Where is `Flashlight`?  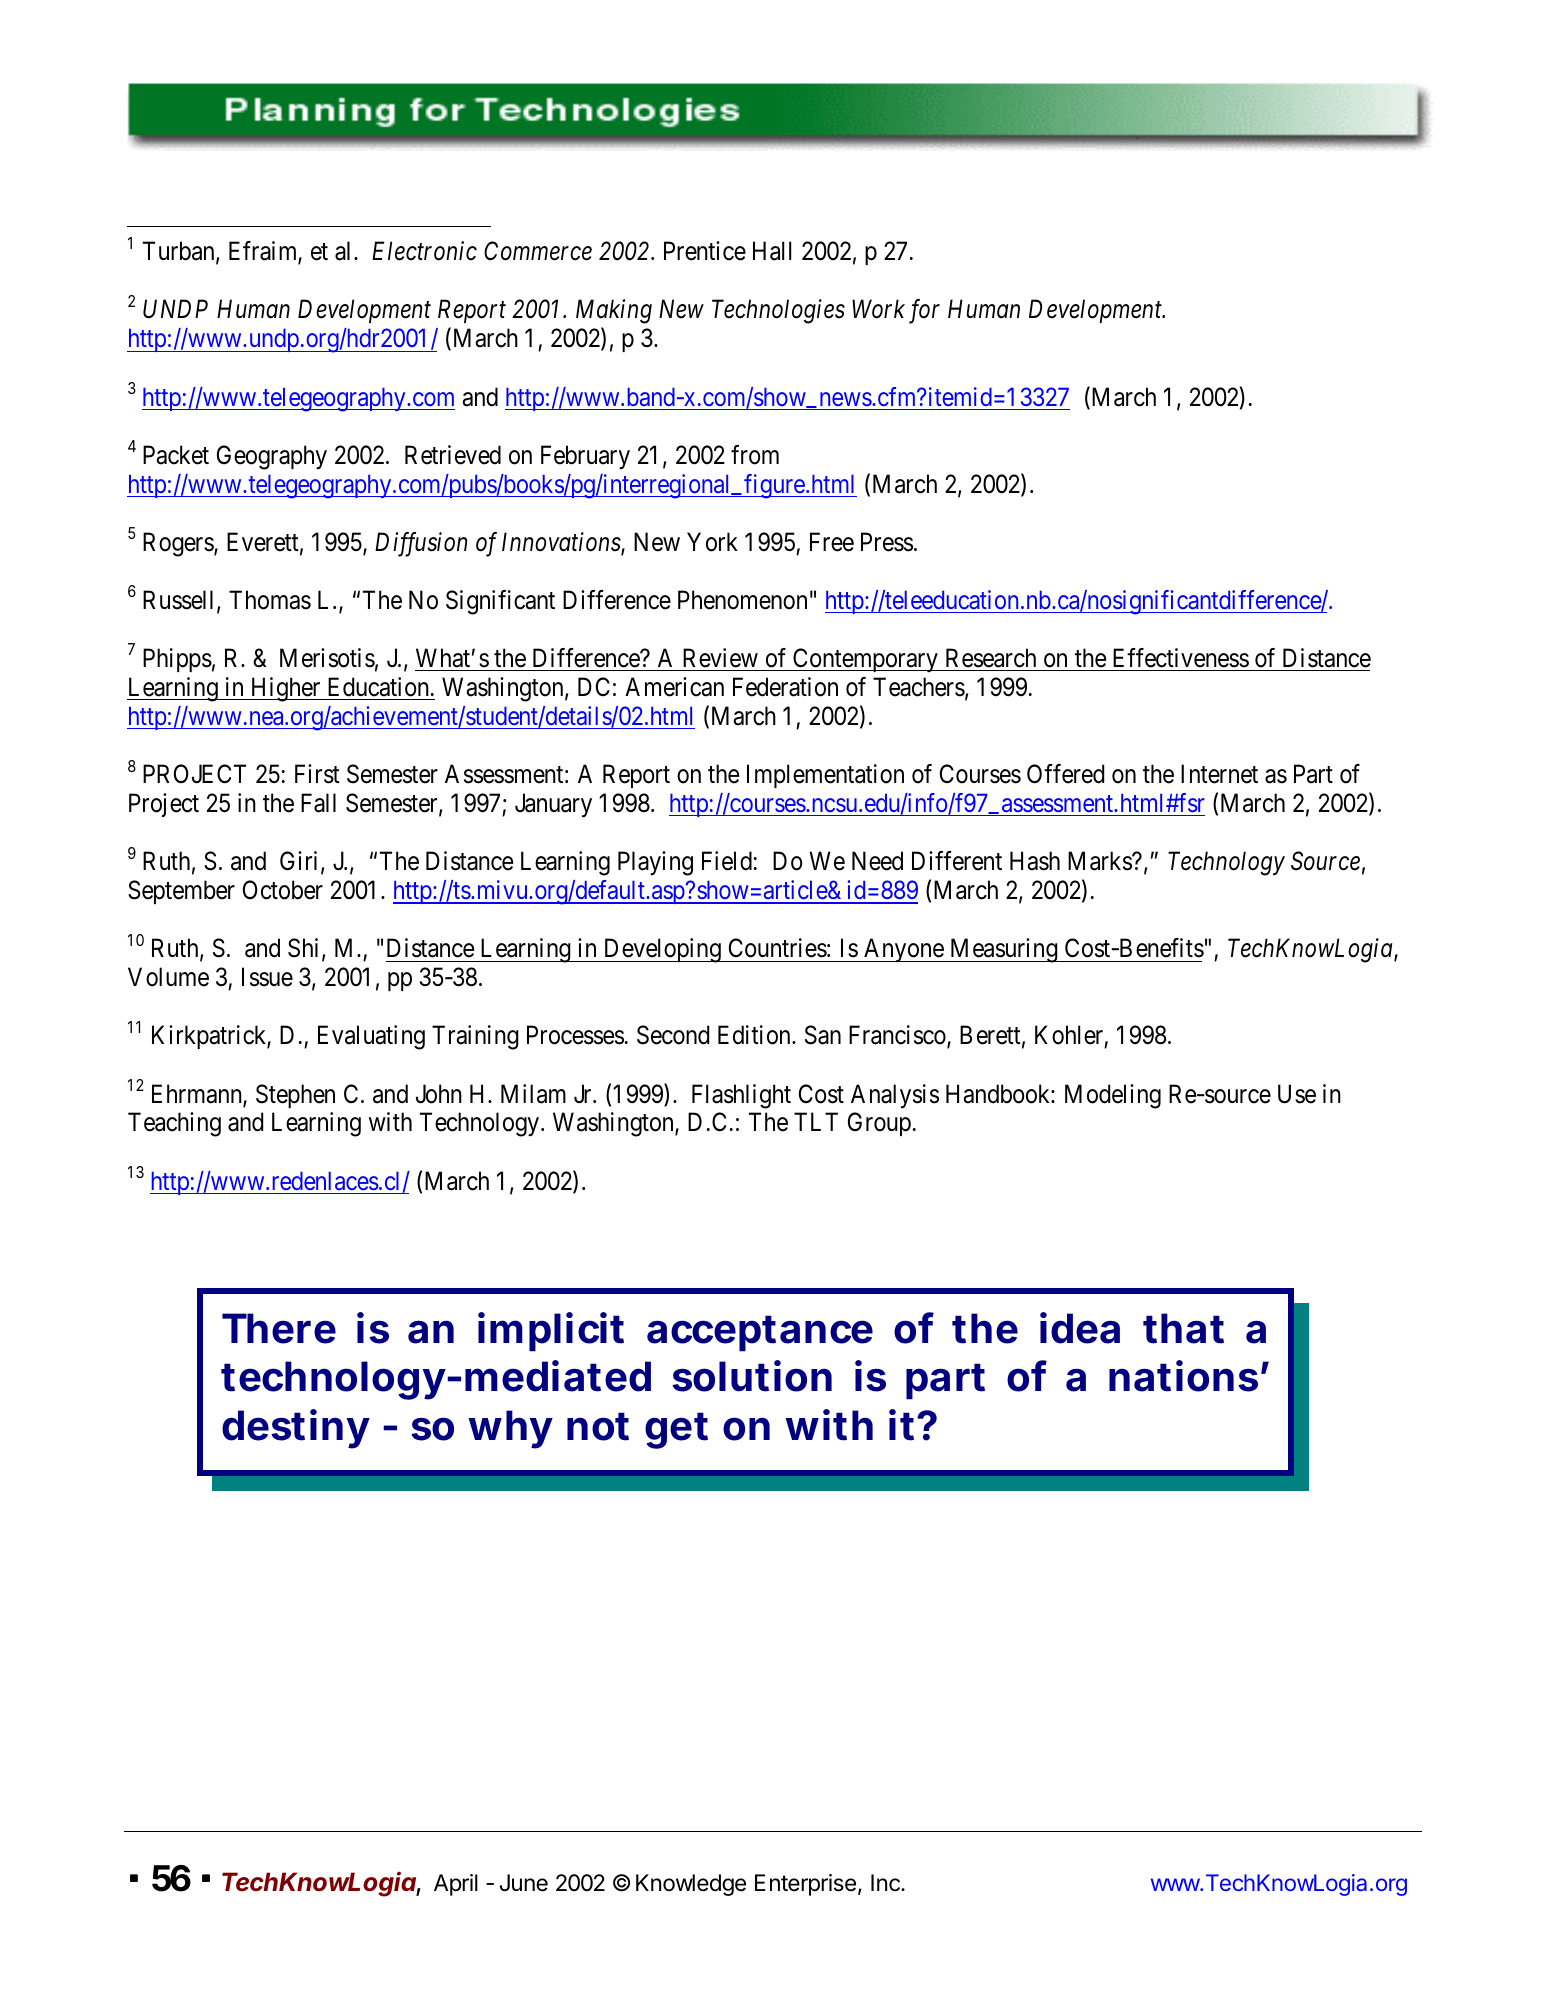
Flashlight is located at coordinates (741, 1096).
